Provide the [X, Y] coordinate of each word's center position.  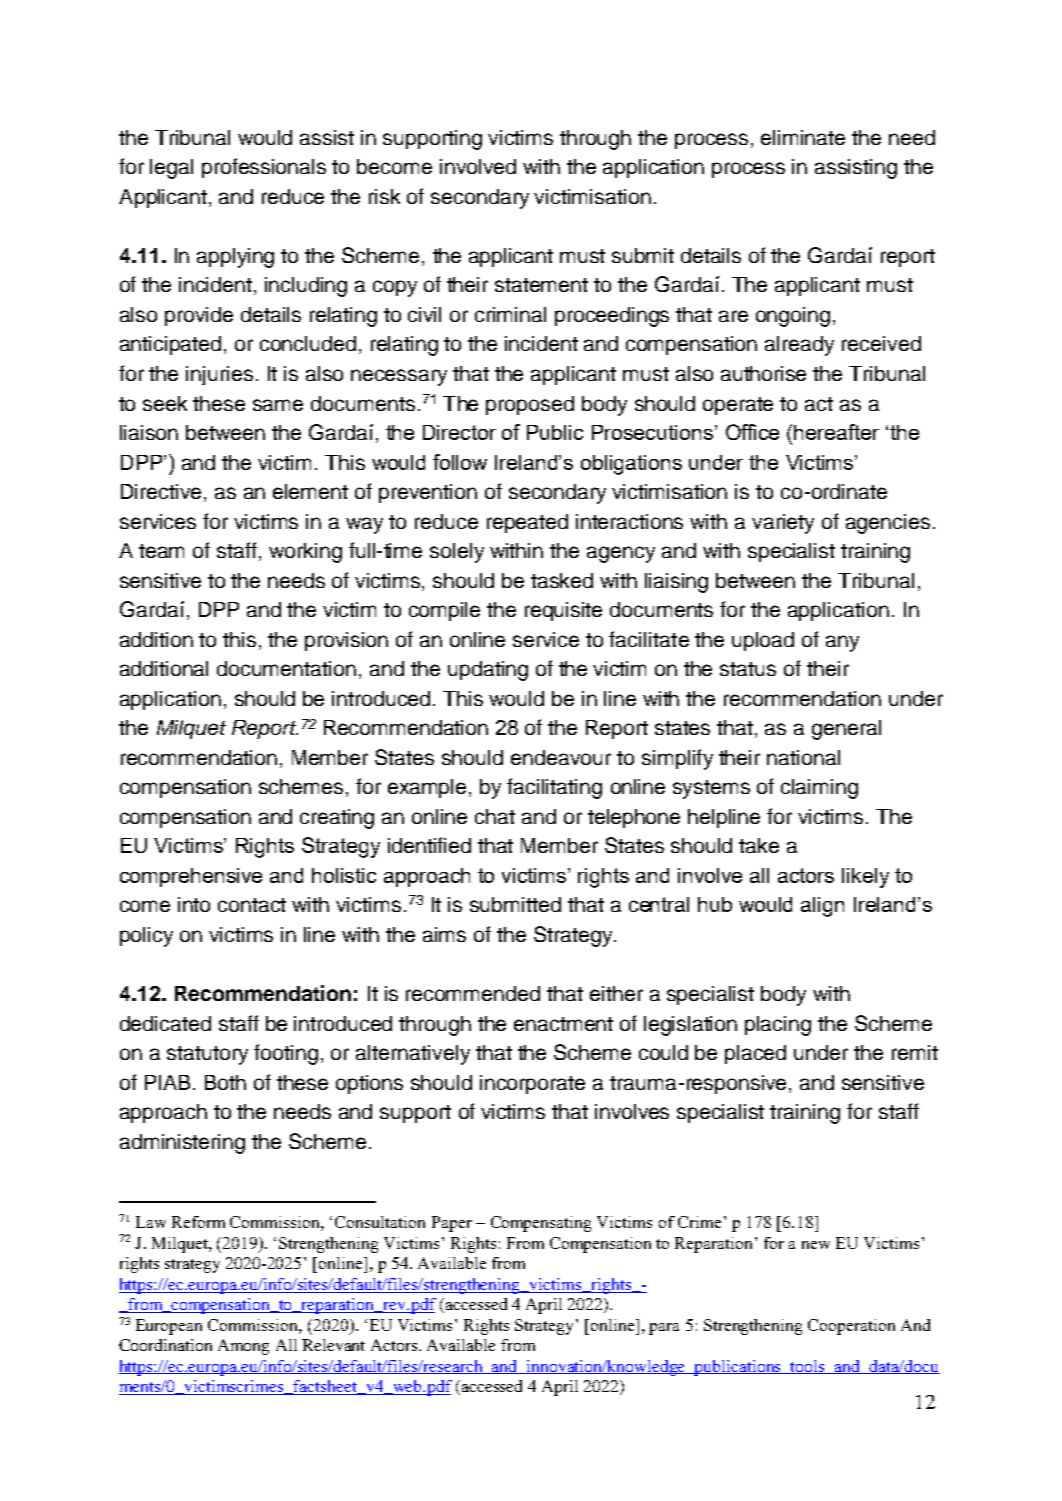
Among [243, 1347]
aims [444, 934]
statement [541, 285]
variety [783, 524]
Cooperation [851, 1327]
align [822, 907]
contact [252, 905]
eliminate [803, 137]
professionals [264, 168]
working [305, 553]
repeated [527, 523]
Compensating [541, 1224]
